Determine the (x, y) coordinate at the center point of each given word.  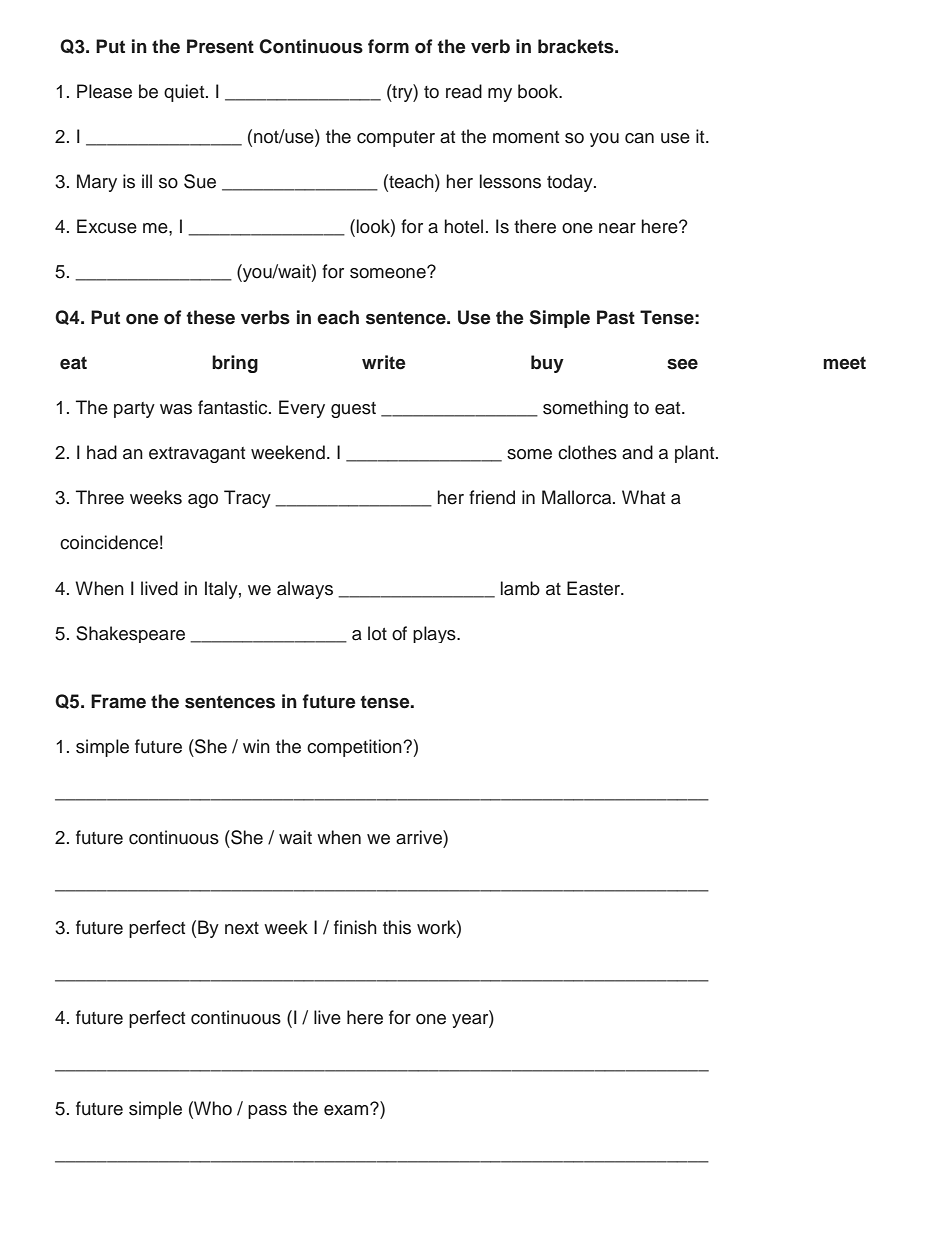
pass (267, 1112)
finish (355, 927)
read (464, 91)
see (682, 364)
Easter (595, 588)
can (639, 138)
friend (492, 497)
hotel (463, 226)
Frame (118, 701)
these (210, 317)
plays (435, 634)
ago (203, 501)
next (242, 928)
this (397, 927)
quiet (185, 93)
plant (696, 454)
